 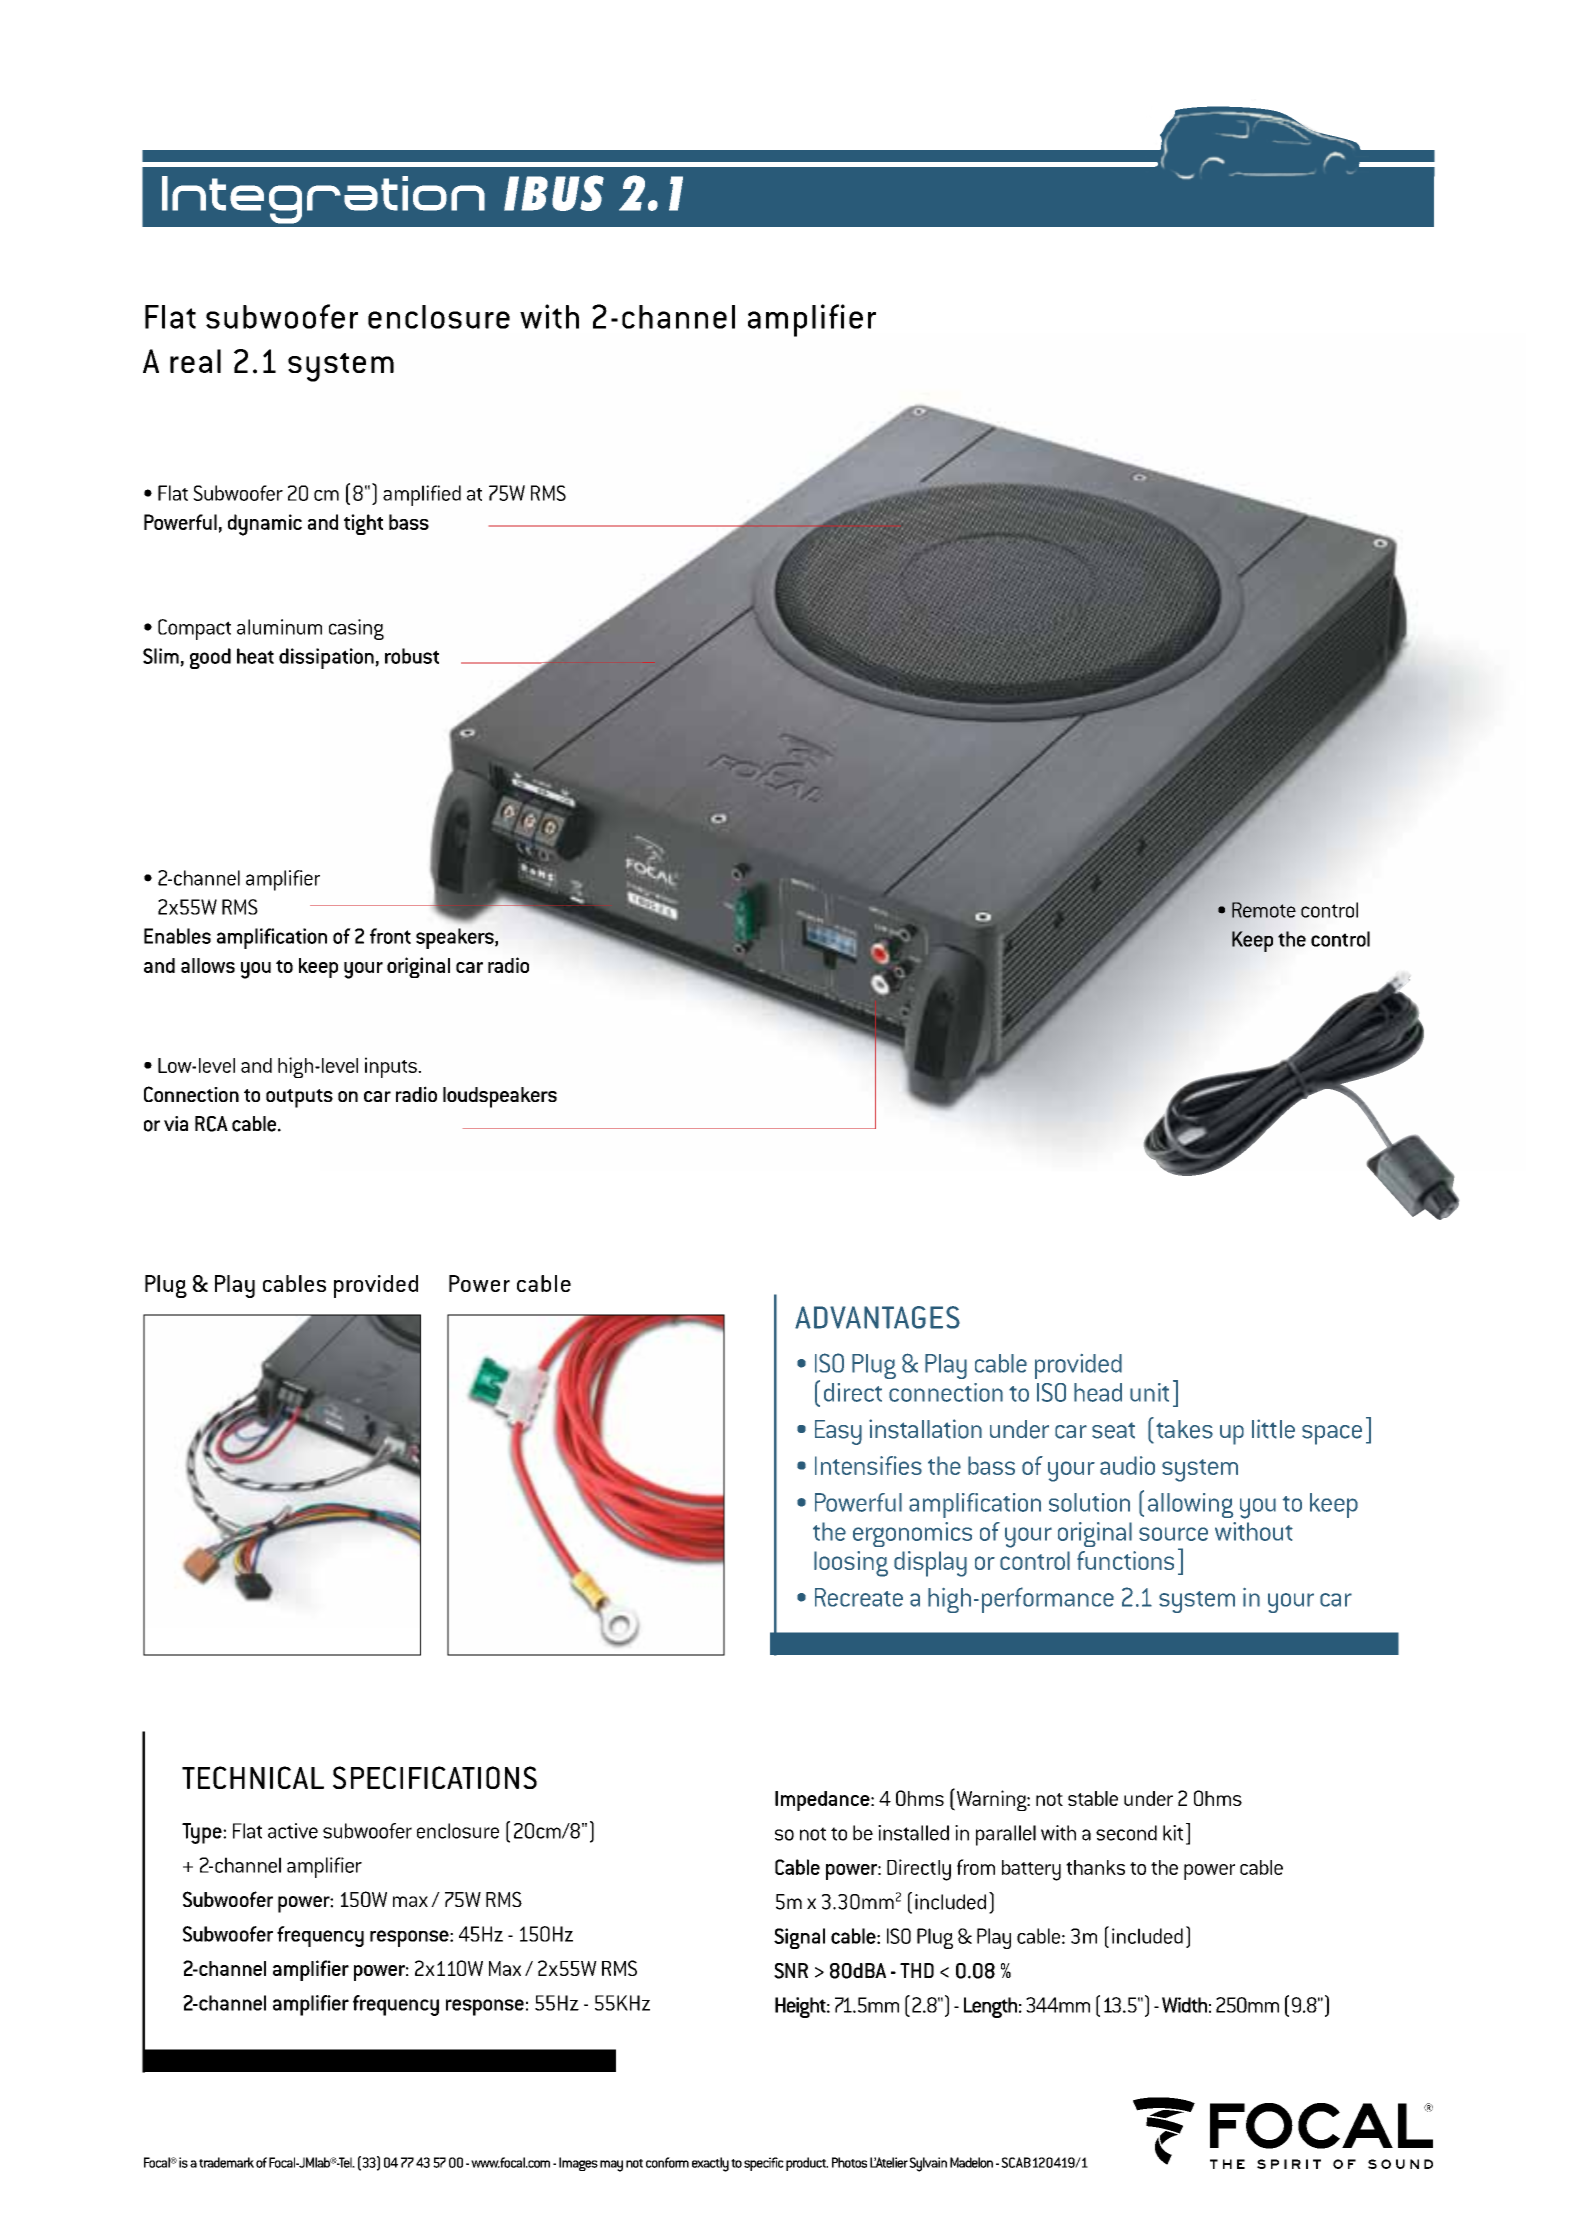 What do you see at coordinates (323, 200) in the screenshot?
I see `Integration` at bounding box center [323, 200].
